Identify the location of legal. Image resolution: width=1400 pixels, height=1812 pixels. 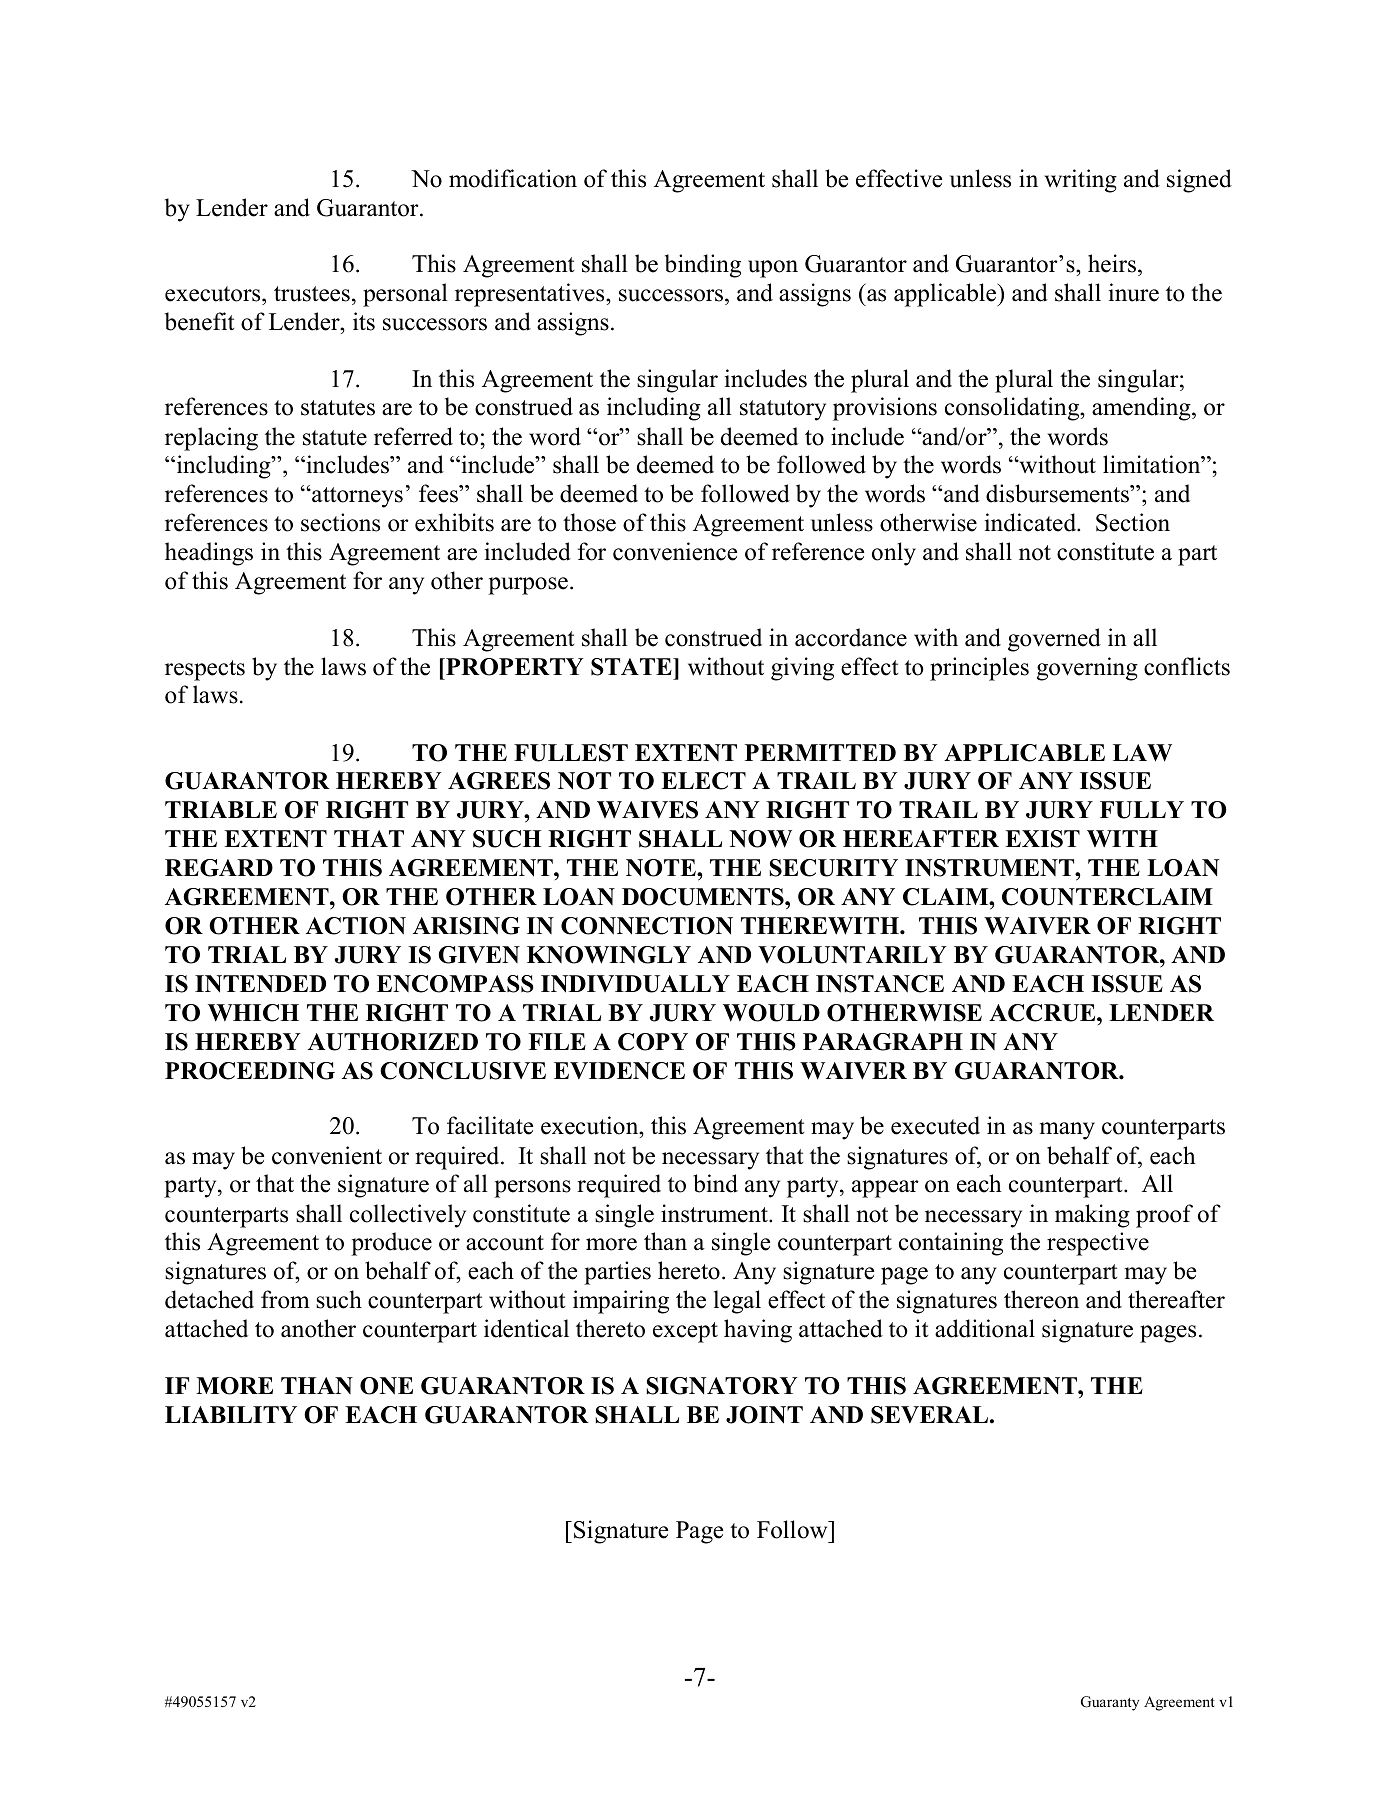
(737, 1302).
